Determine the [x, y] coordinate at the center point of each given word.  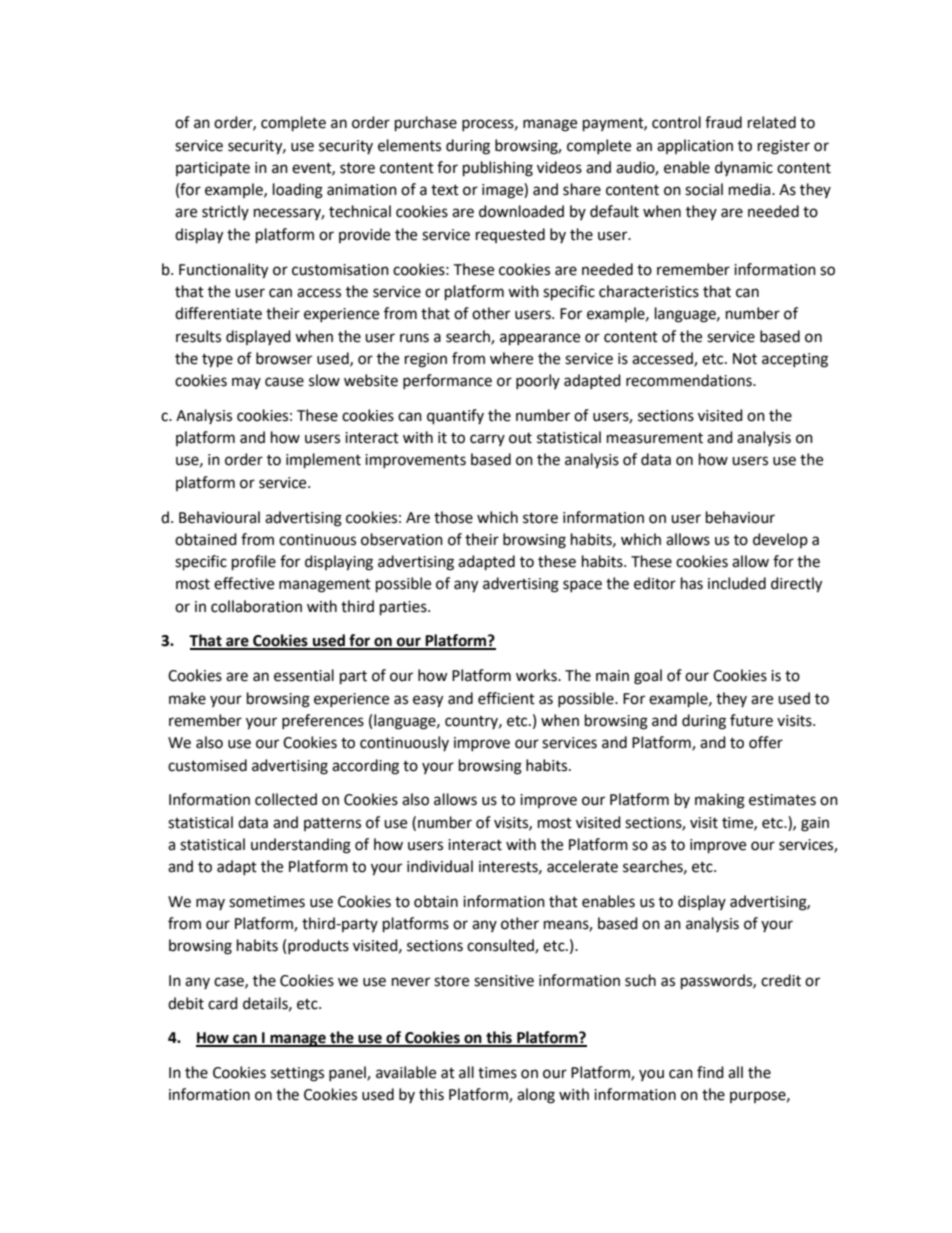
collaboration [256, 606]
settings [297, 1074]
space [582, 586]
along [536, 1096]
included [737, 583]
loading [298, 191]
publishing [498, 169]
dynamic [744, 168]
